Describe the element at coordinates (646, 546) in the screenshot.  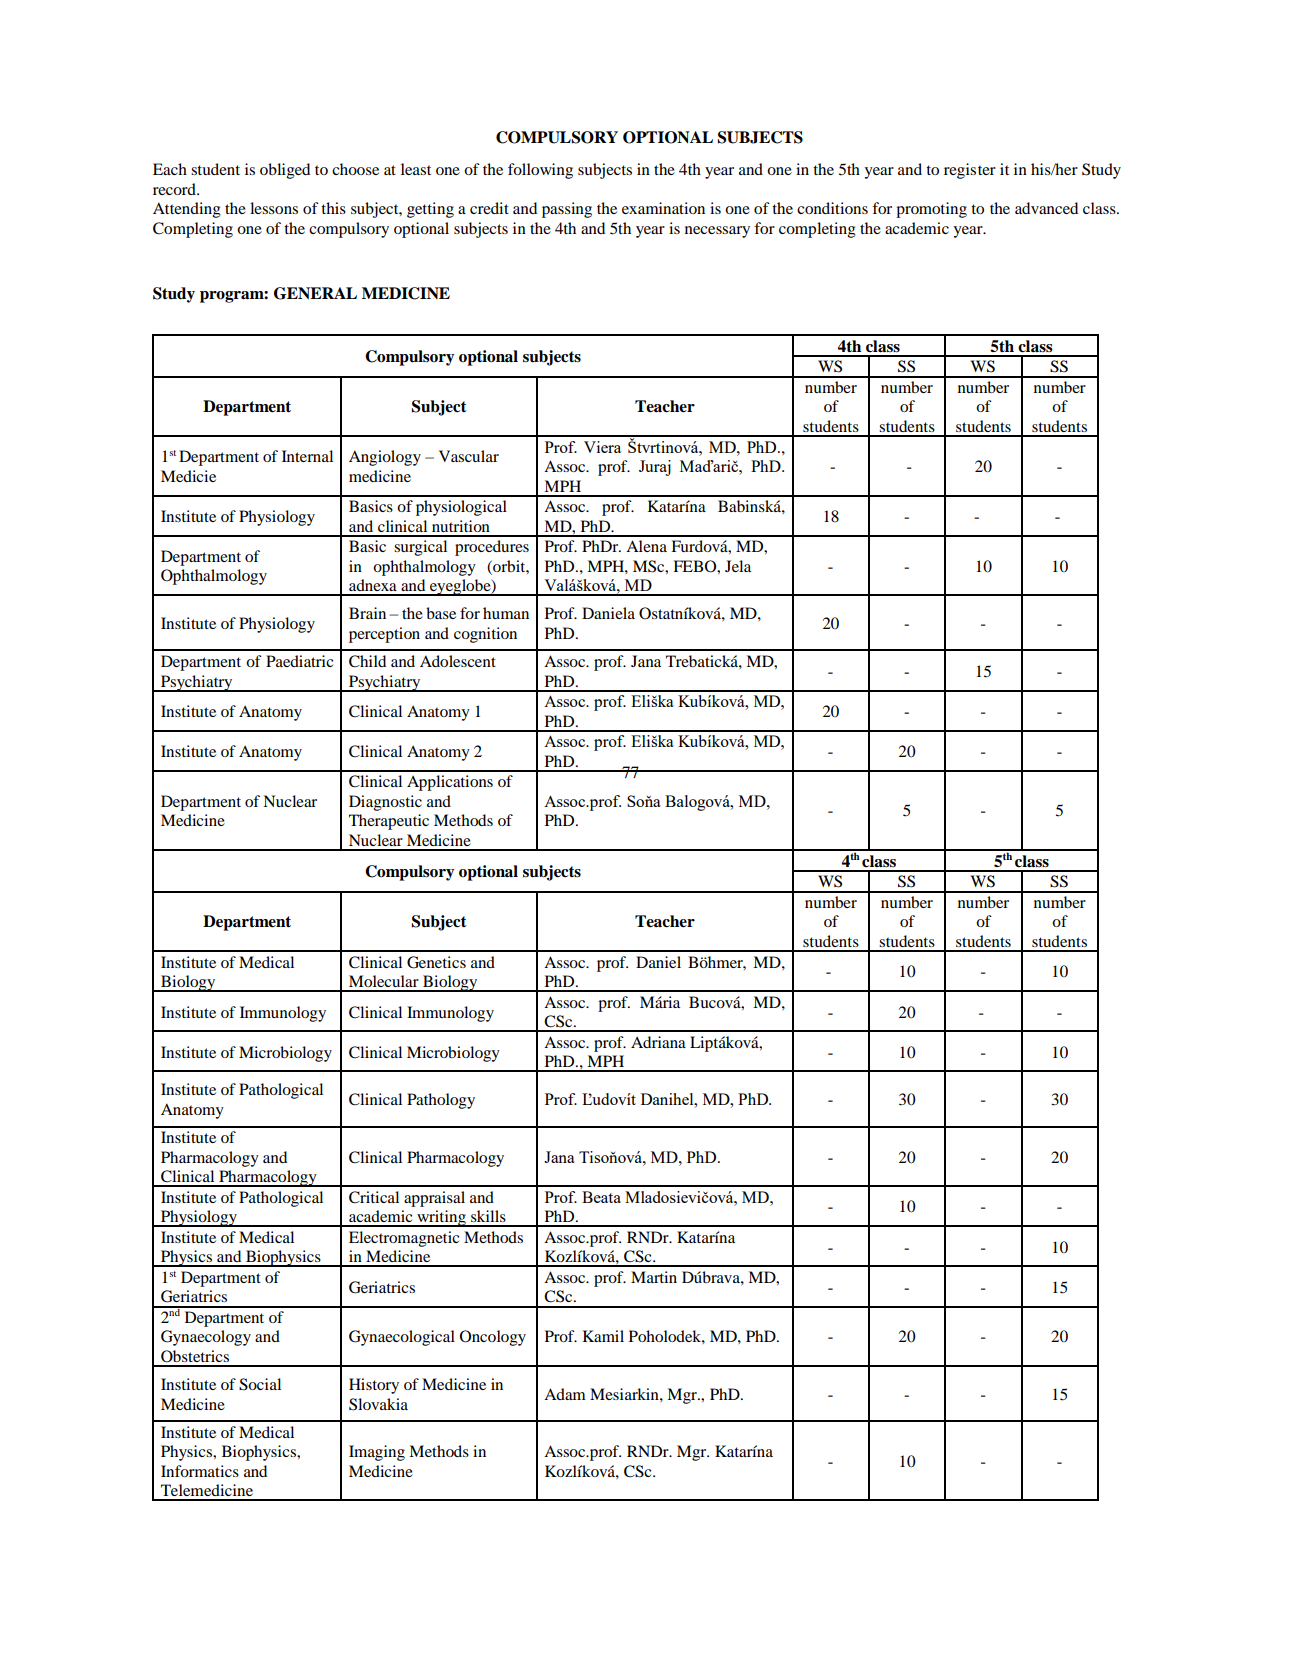
I see `Alena` at that location.
